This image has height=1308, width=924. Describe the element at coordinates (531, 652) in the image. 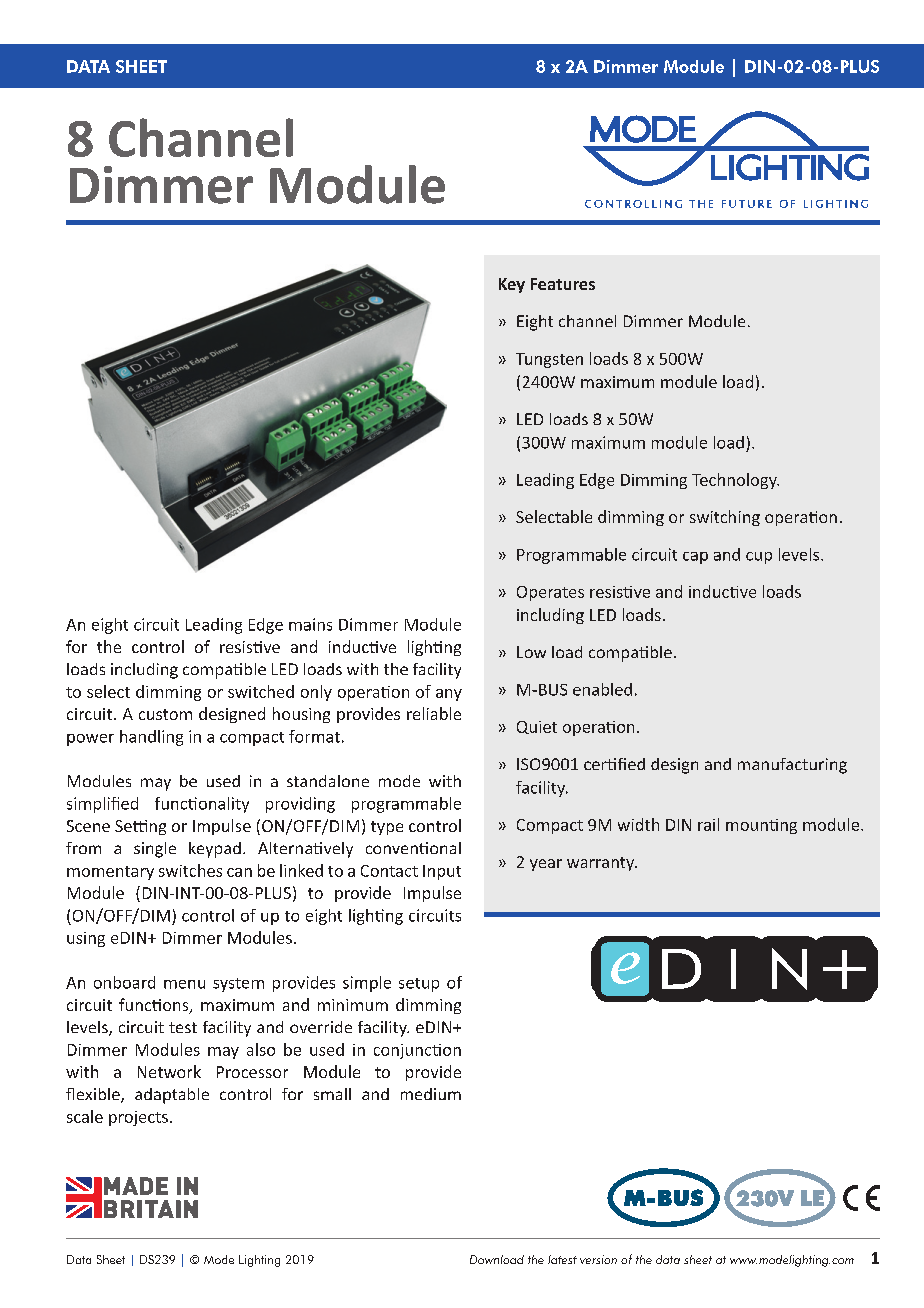

I see `Low` at that location.
